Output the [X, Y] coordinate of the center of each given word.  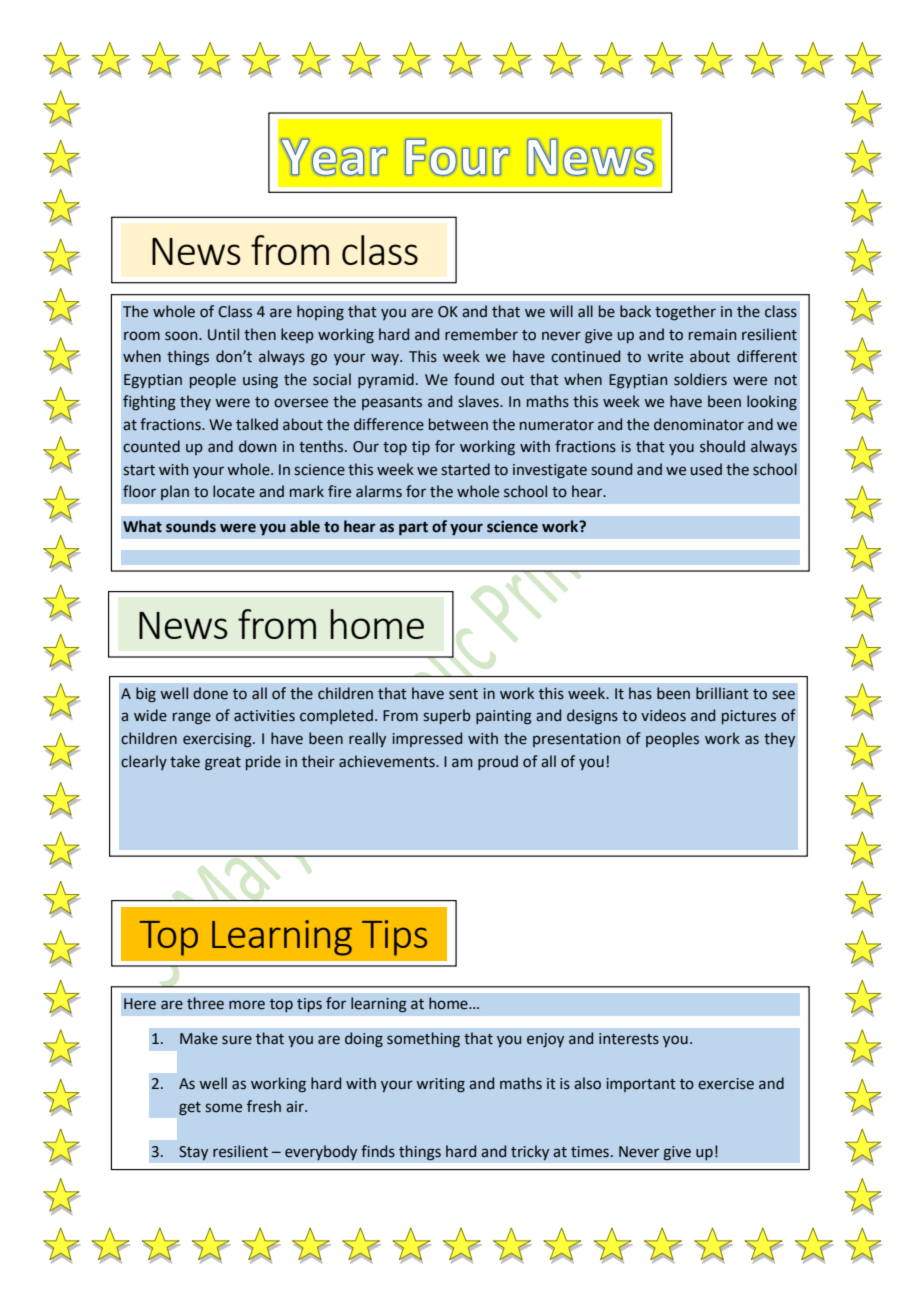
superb [447, 716]
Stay [193, 1153]
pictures [749, 717]
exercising [218, 740]
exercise [726, 1084]
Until [223, 334]
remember [481, 334]
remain [712, 335]
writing [440, 1085]
